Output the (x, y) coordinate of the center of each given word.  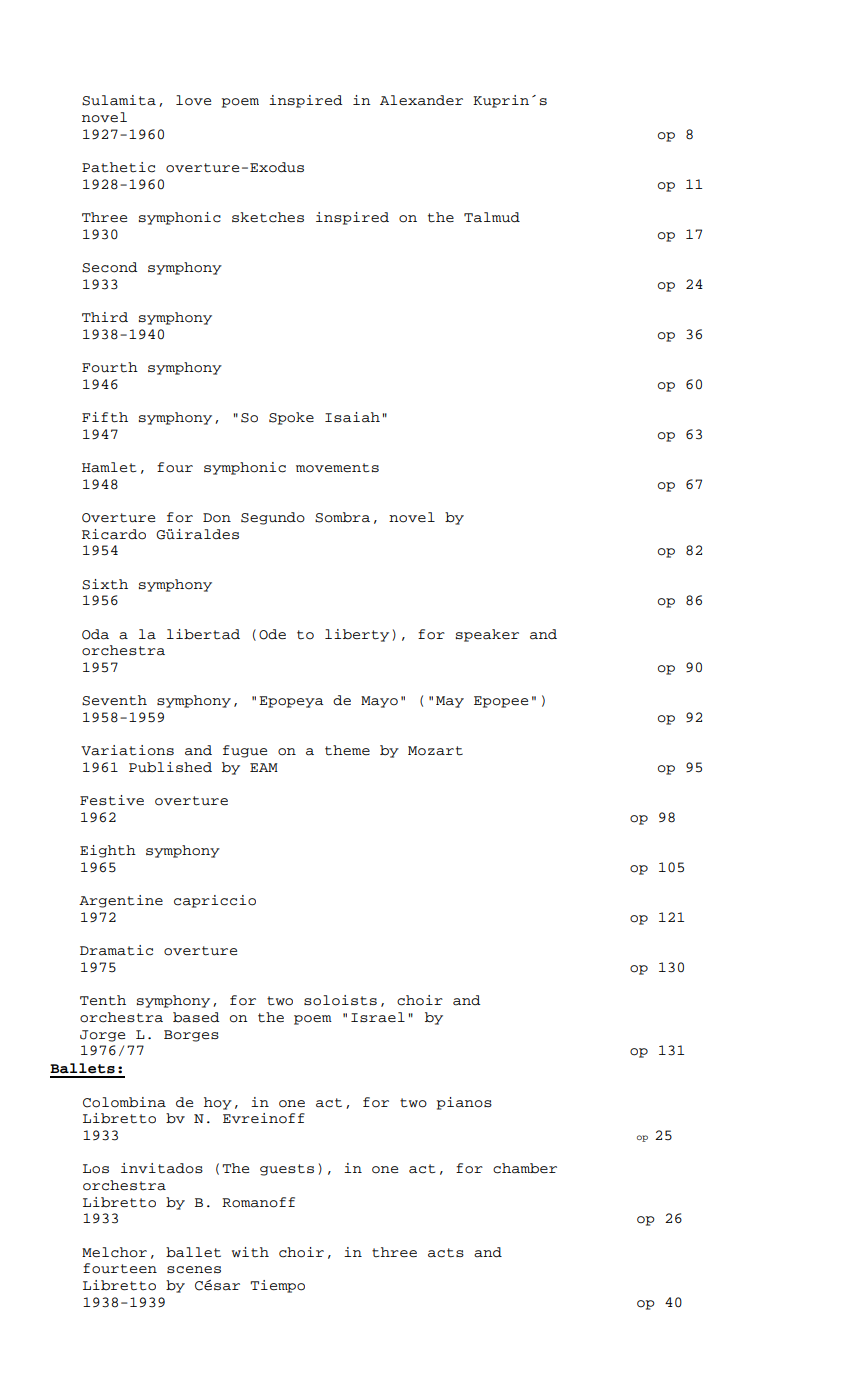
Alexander (421, 100)
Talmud (492, 217)
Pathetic (118, 167)
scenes (194, 1270)
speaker (487, 635)
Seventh (114, 700)
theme (347, 750)
